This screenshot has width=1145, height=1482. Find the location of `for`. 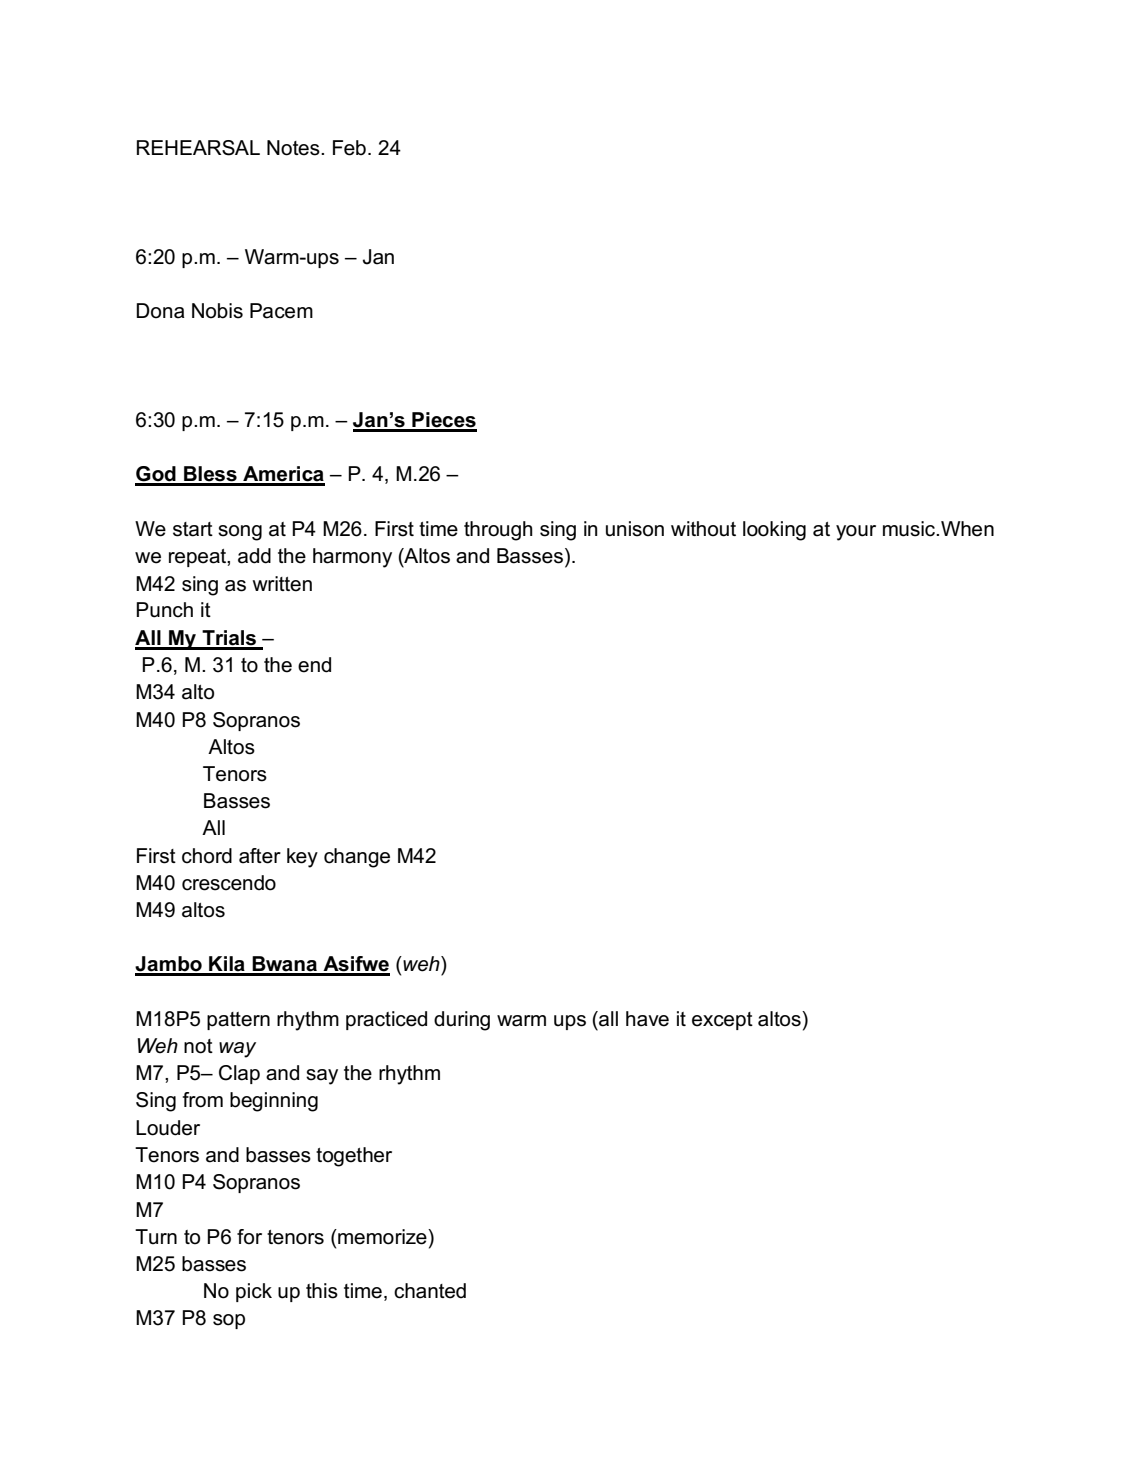

for is located at coordinates (249, 1237).
